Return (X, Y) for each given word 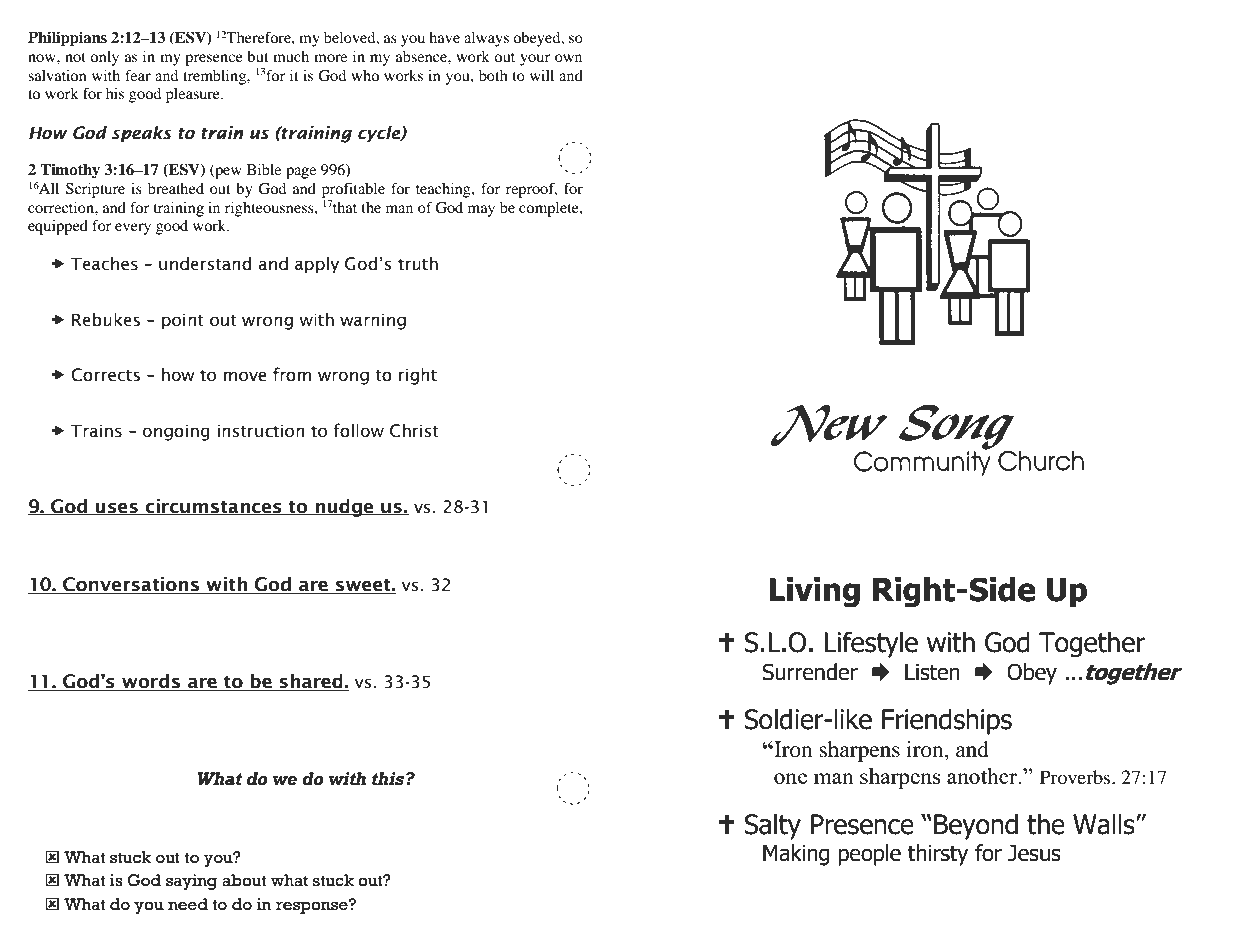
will (542, 75)
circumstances (213, 506)
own (568, 58)
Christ (414, 431)
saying (192, 882)
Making (796, 855)
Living (814, 592)
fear (138, 75)
